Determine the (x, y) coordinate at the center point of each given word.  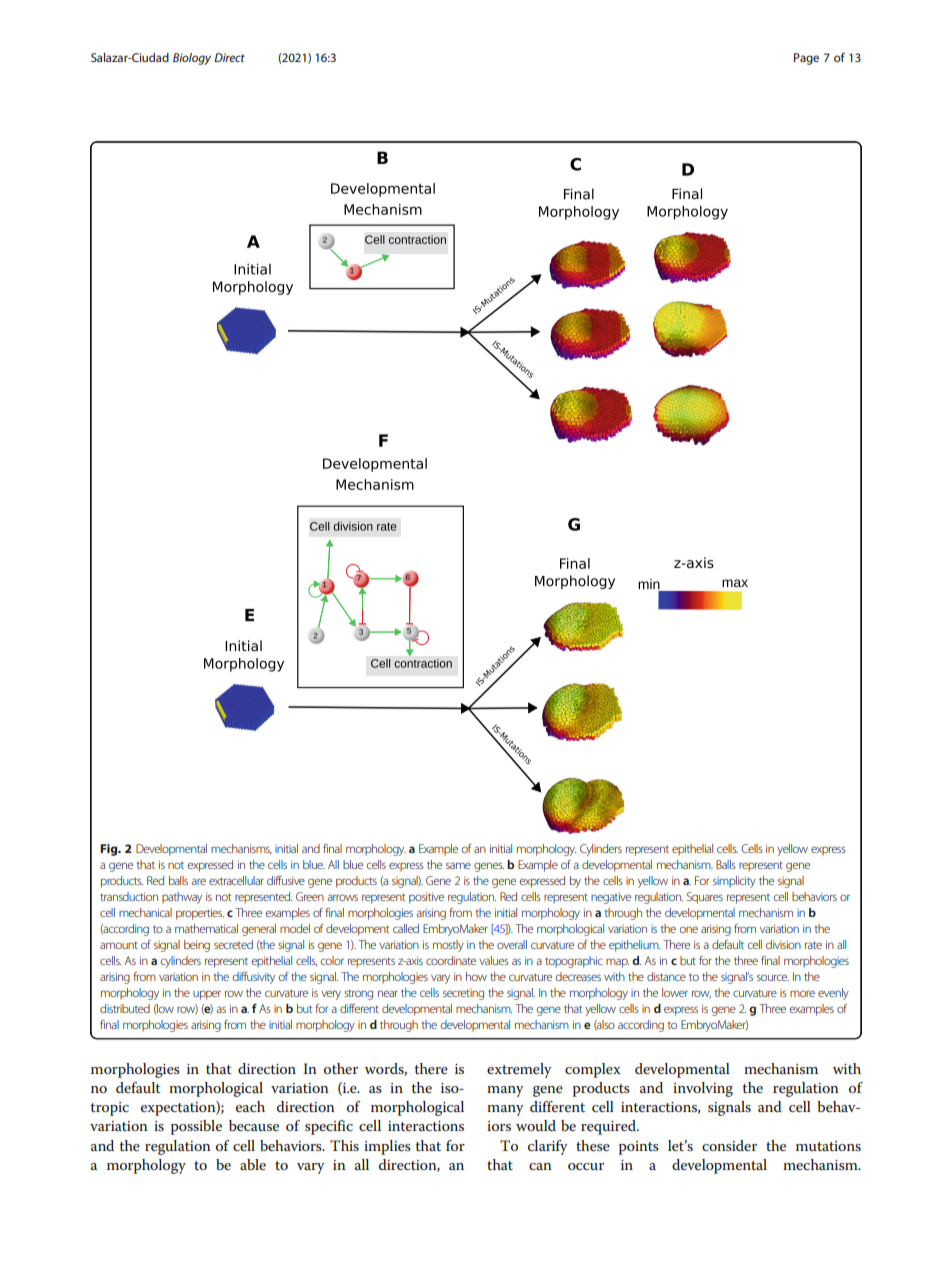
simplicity (734, 882)
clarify (547, 1147)
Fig (110, 850)
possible (196, 1127)
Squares (705, 898)
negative (611, 898)
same (458, 865)
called (406, 928)
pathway (182, 898)
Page (806, 59)
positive (426, 898)
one (689, 929)
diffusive (286, 880)
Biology (192, 59)
